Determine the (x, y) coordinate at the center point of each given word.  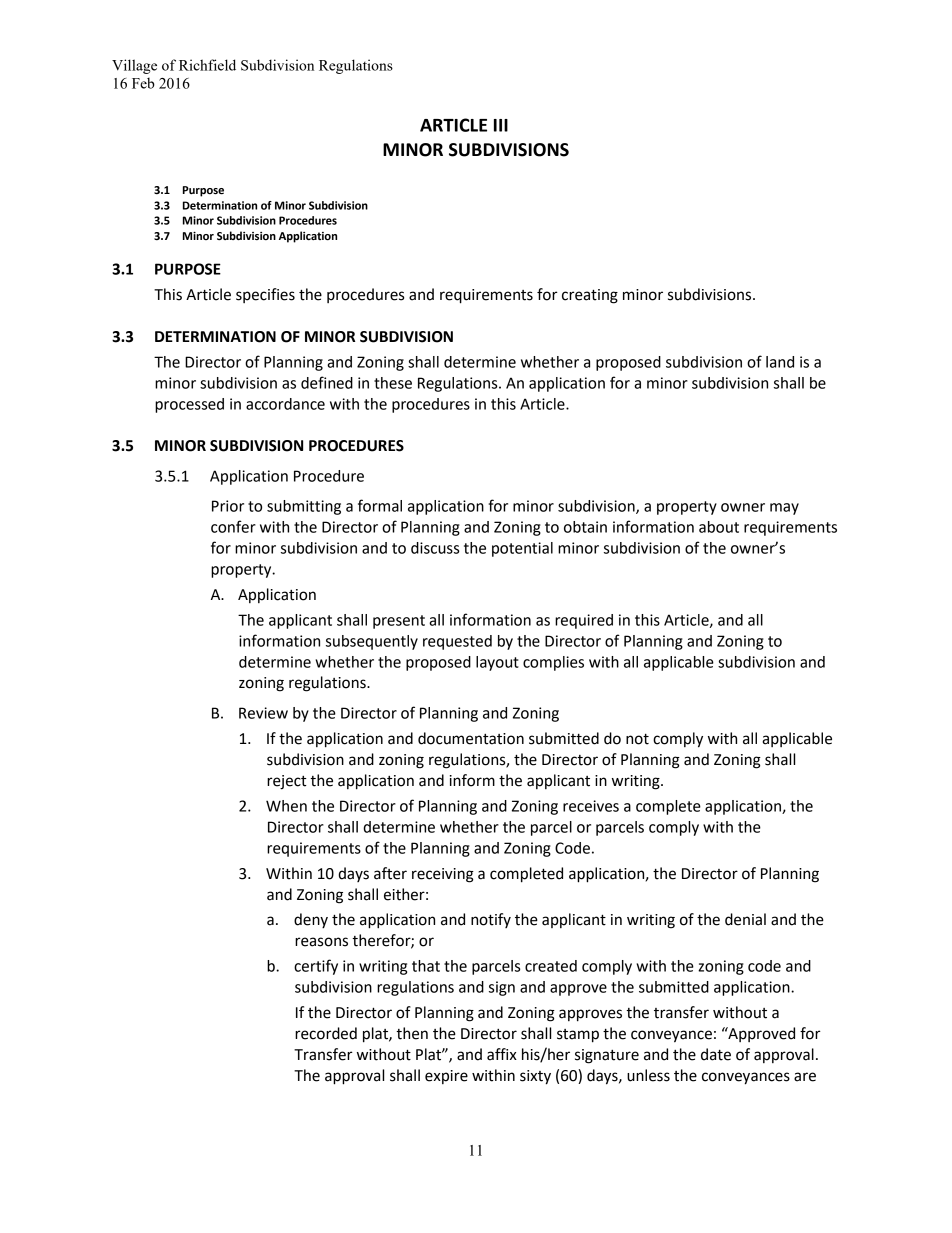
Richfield (207, 65)
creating (590, 296)
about (719, 527)
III (501, 125)
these (393, 383)
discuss (435, 548)
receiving (443, 875)
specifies (265, 295)
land (780, 362)
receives (591, 806)
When (286, 806)
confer (233, 526)
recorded (326, 1033)
